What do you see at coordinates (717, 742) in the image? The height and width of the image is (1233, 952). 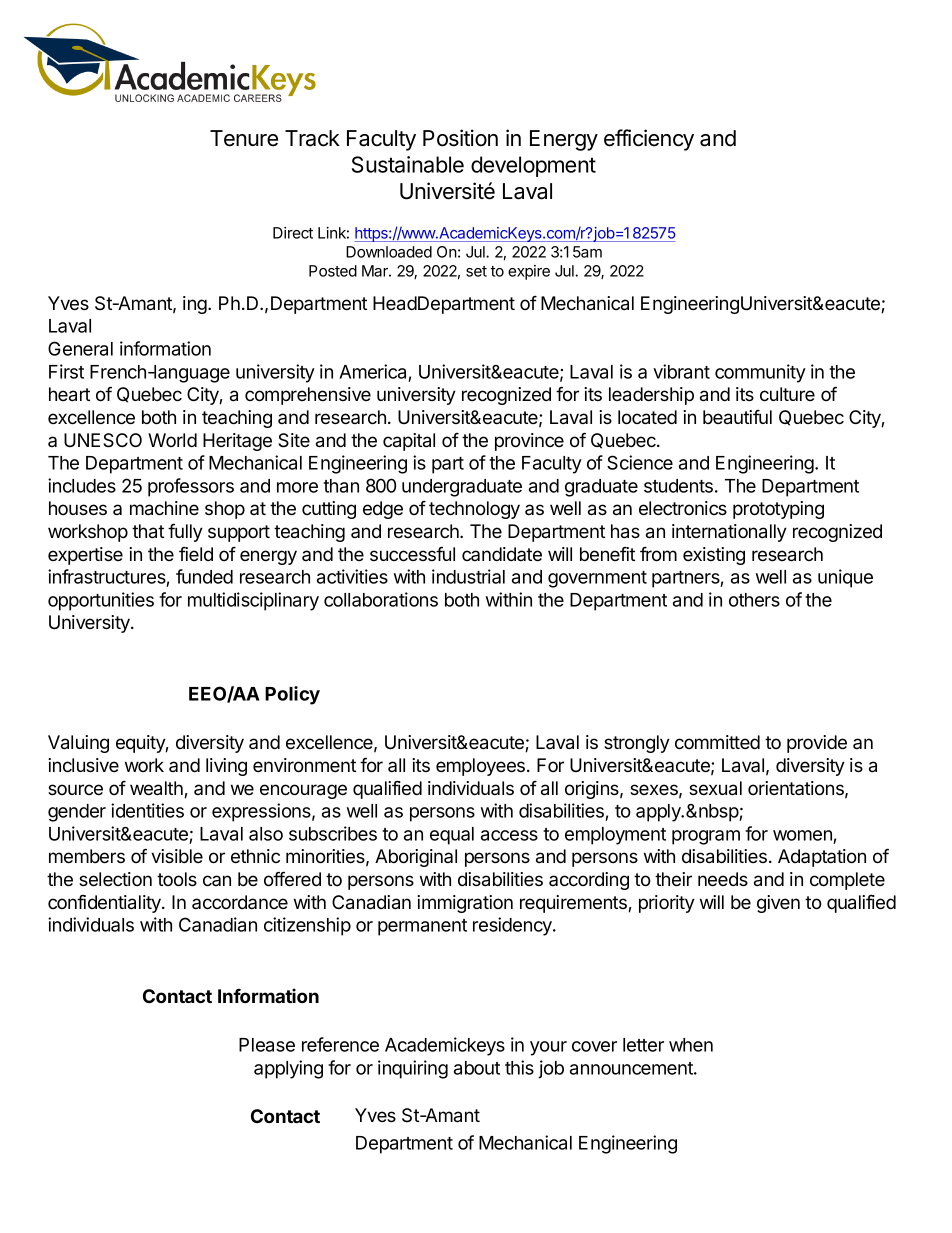 I see `committed` at bounding box center [717, 742].
